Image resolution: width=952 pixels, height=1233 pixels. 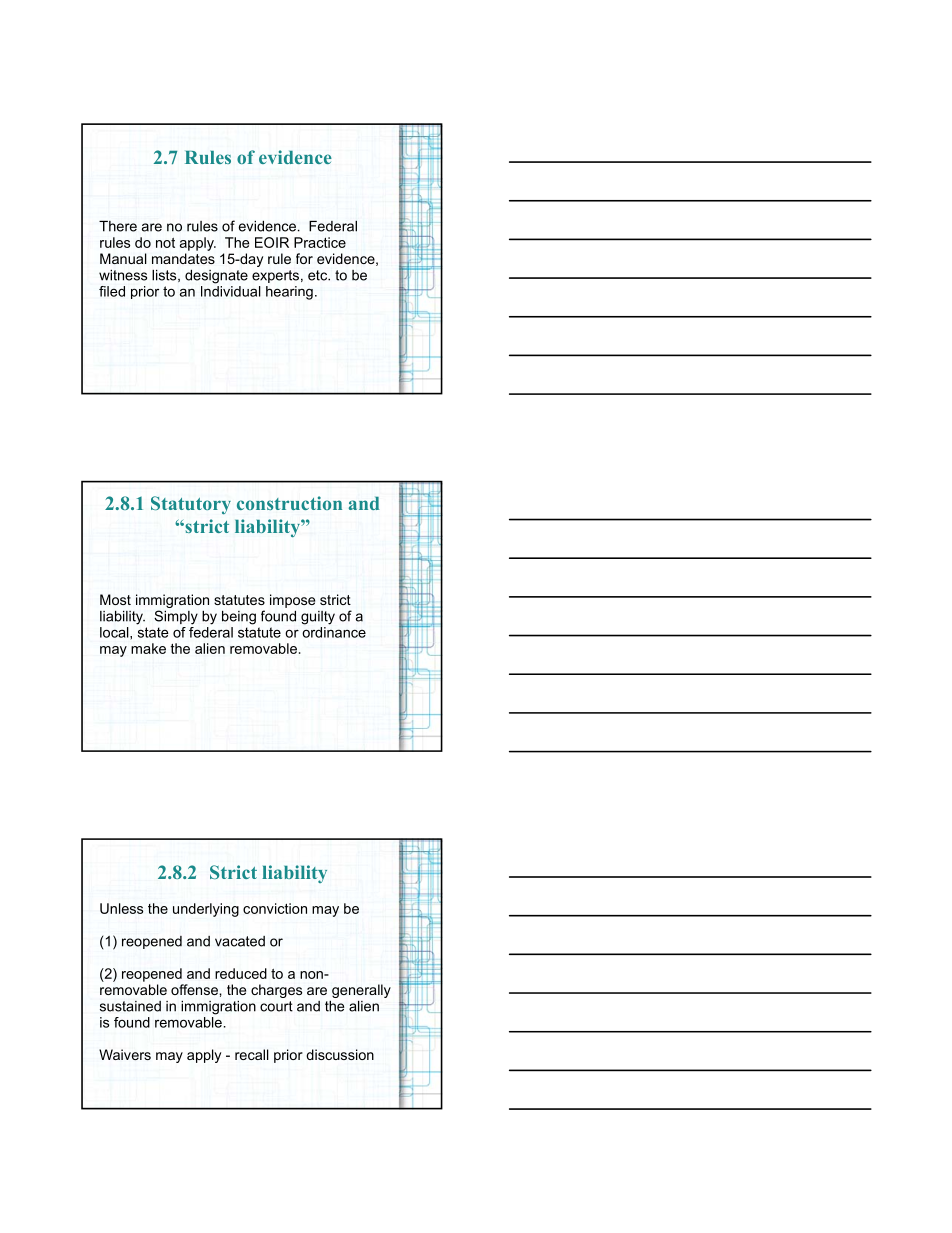 What do you see at coordinates (320, 242) in the screenshot?
I see `Practice` at bounding box center [320, 242].
